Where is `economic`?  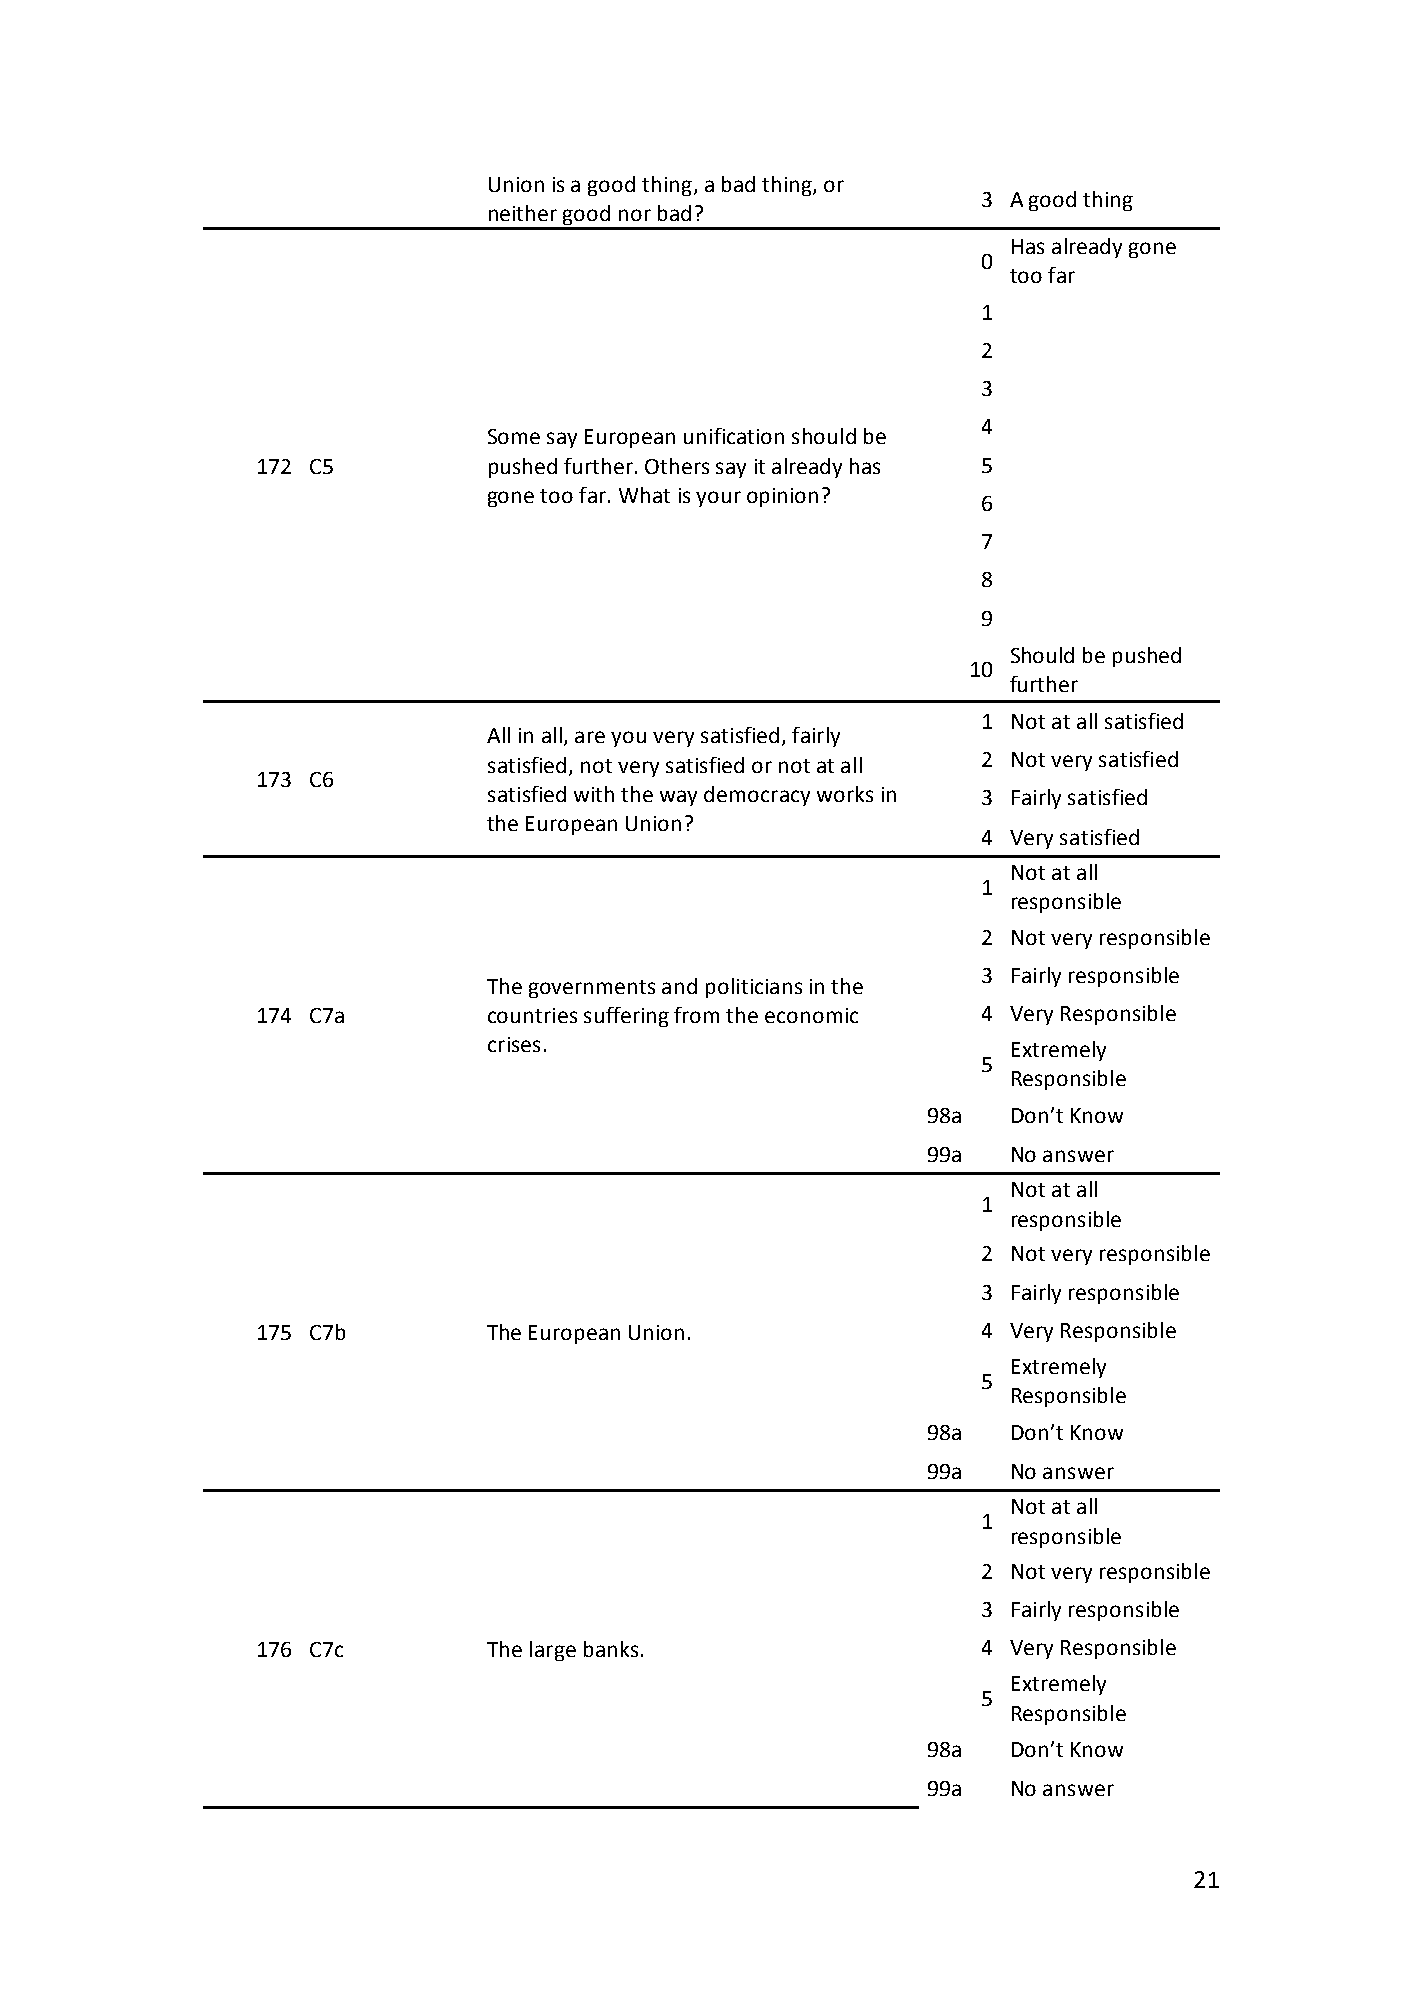
economic is located at coordinates (811, 1015).
